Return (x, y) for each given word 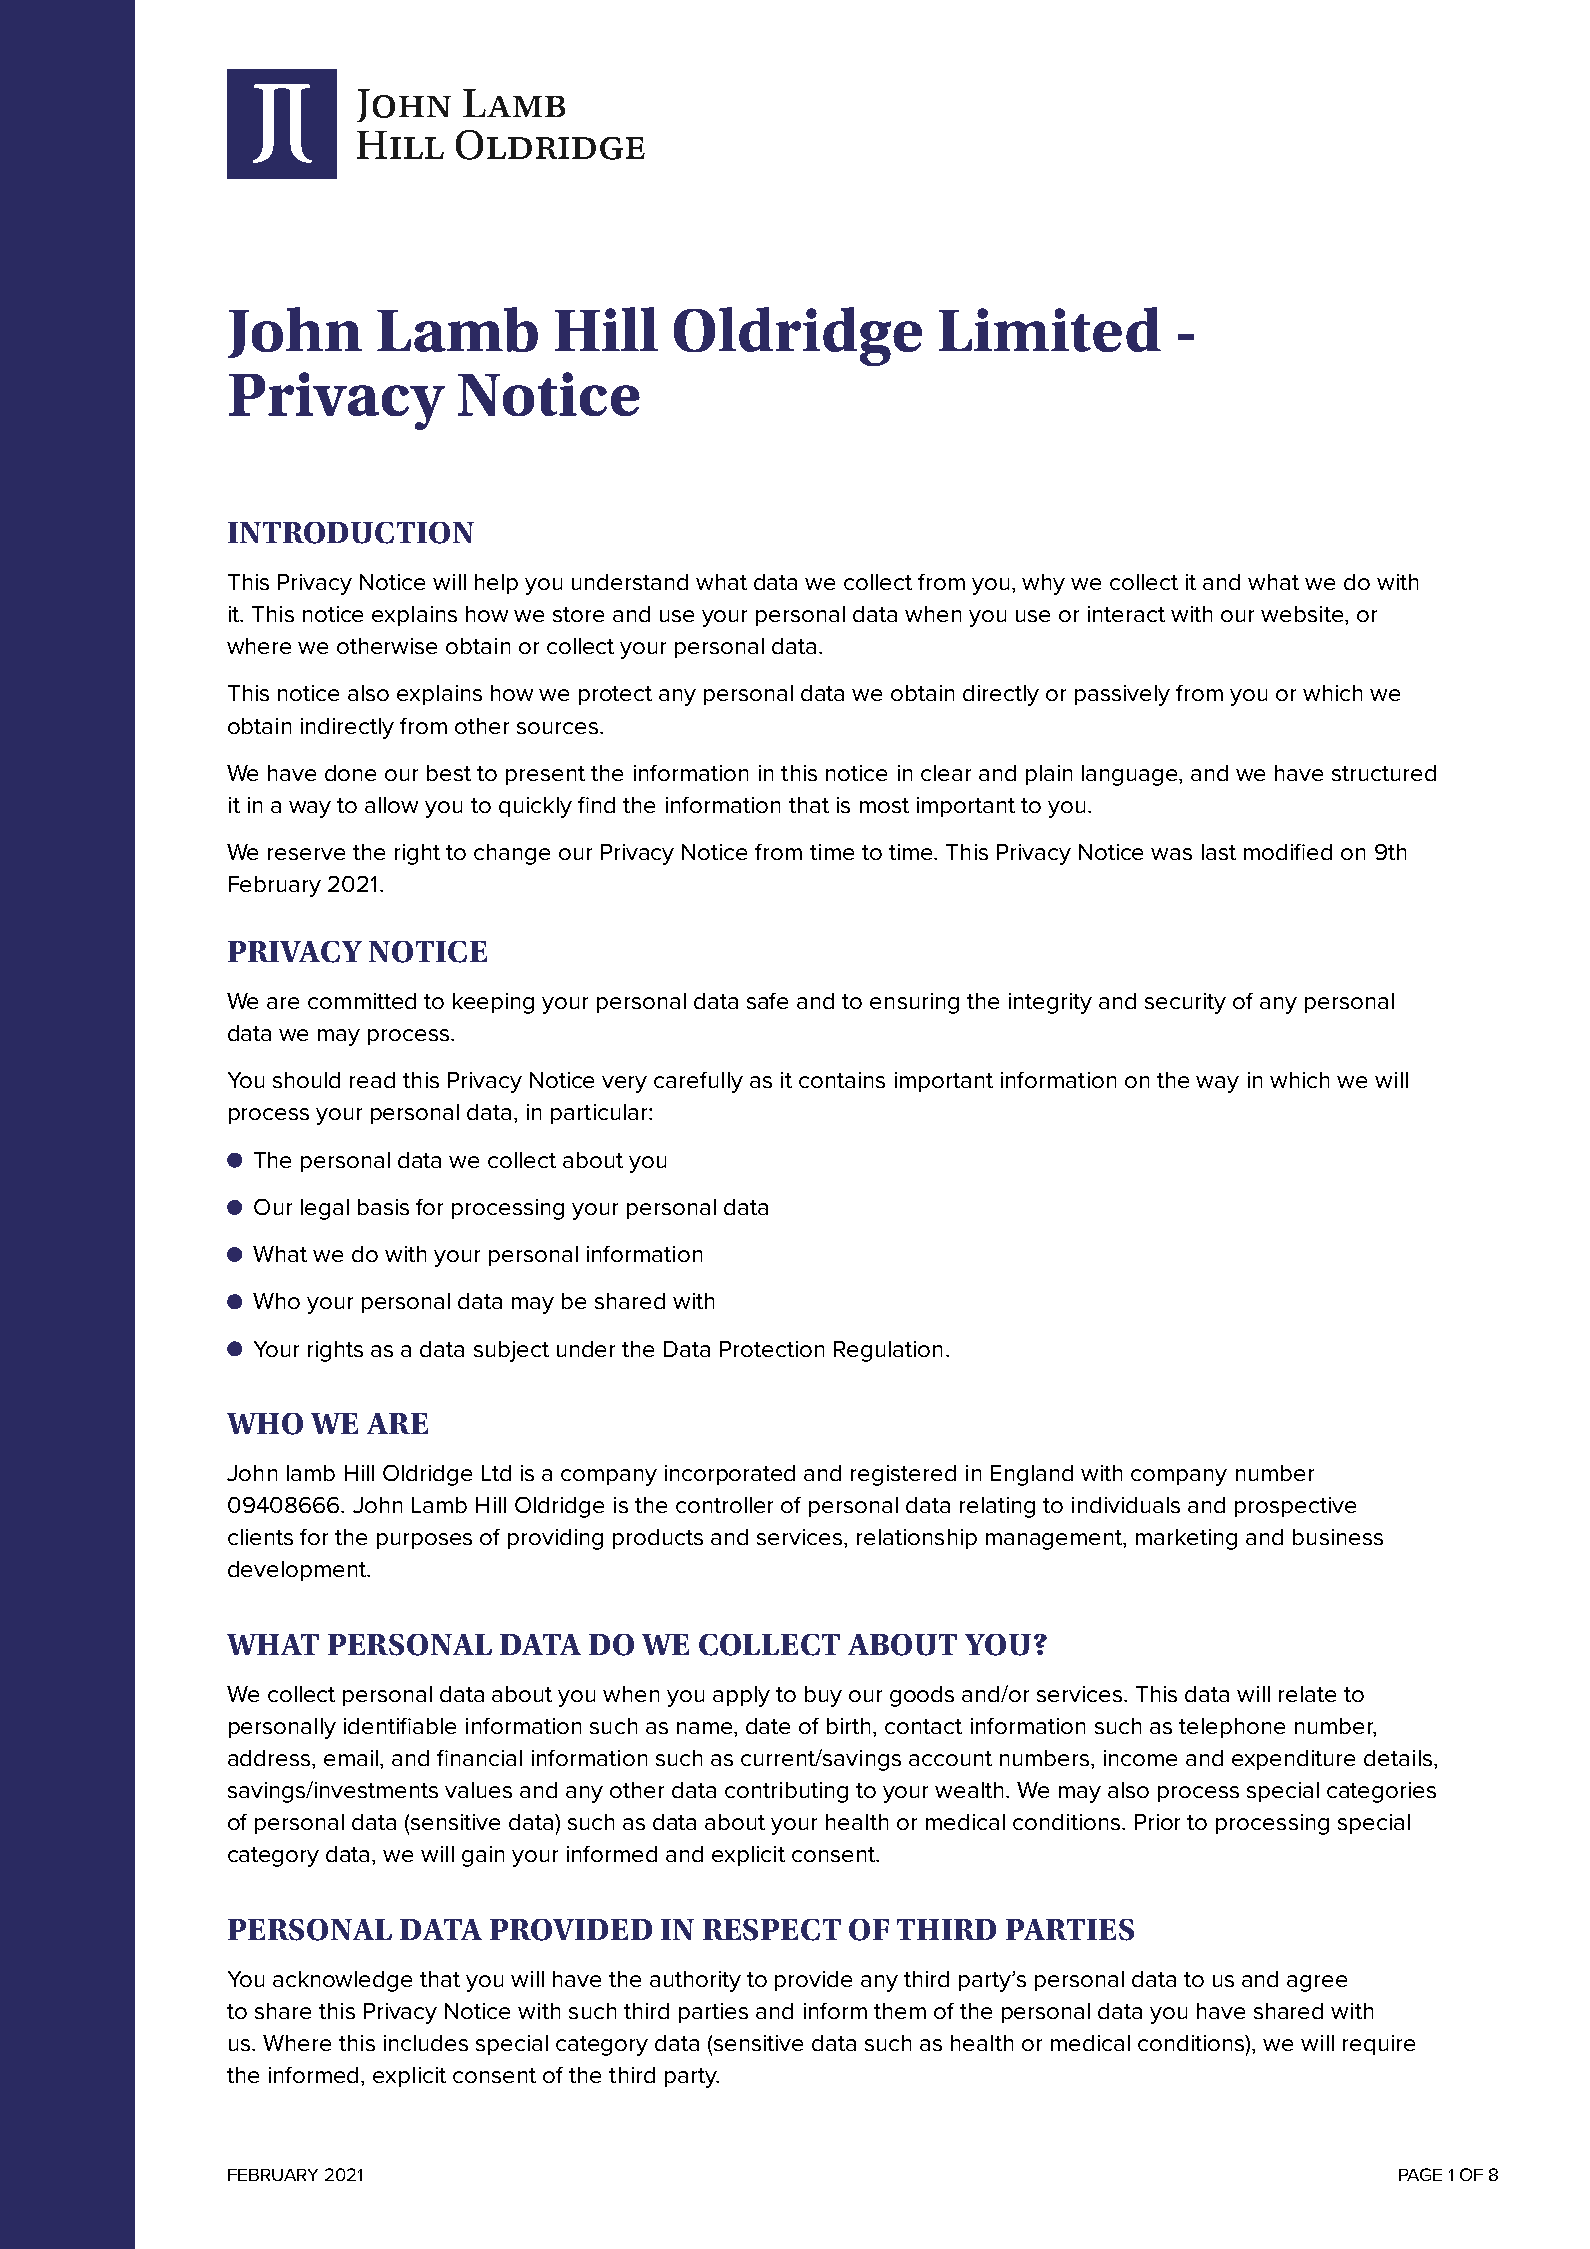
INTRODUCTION (351, 533)
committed (362, 1001)
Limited (1050, 329)
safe (767, 1001)
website (1303, 614)
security (1185, 1003)
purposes (424, 1541)
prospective (1295, 1507)
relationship (917, 1539)
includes (426, 2043)
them (900, 2011)
